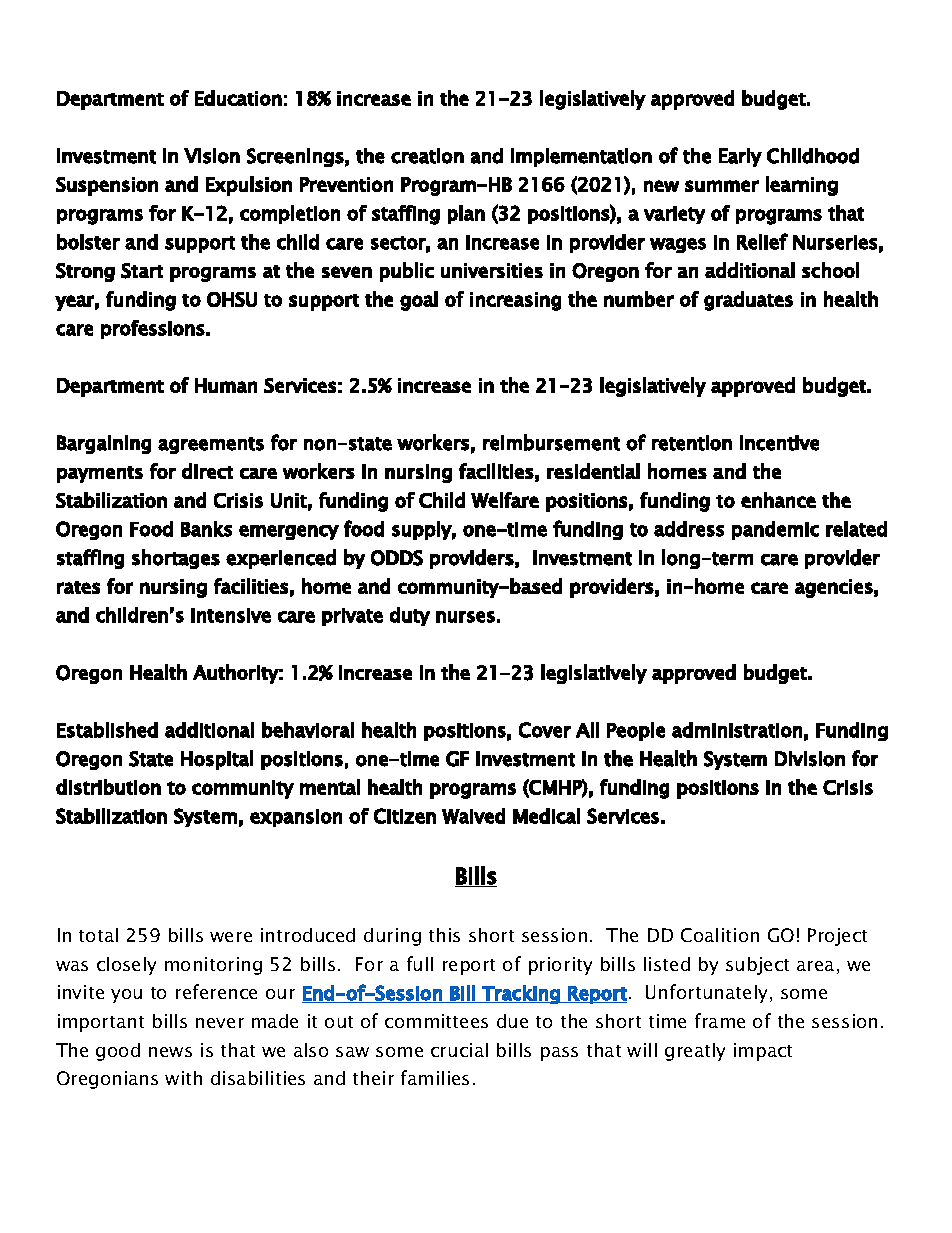 The height and width of the page is (1233, 952). What do you see at coordinates (427, 156) in the page?
I see `creation` at bounding box center [427, 156].
